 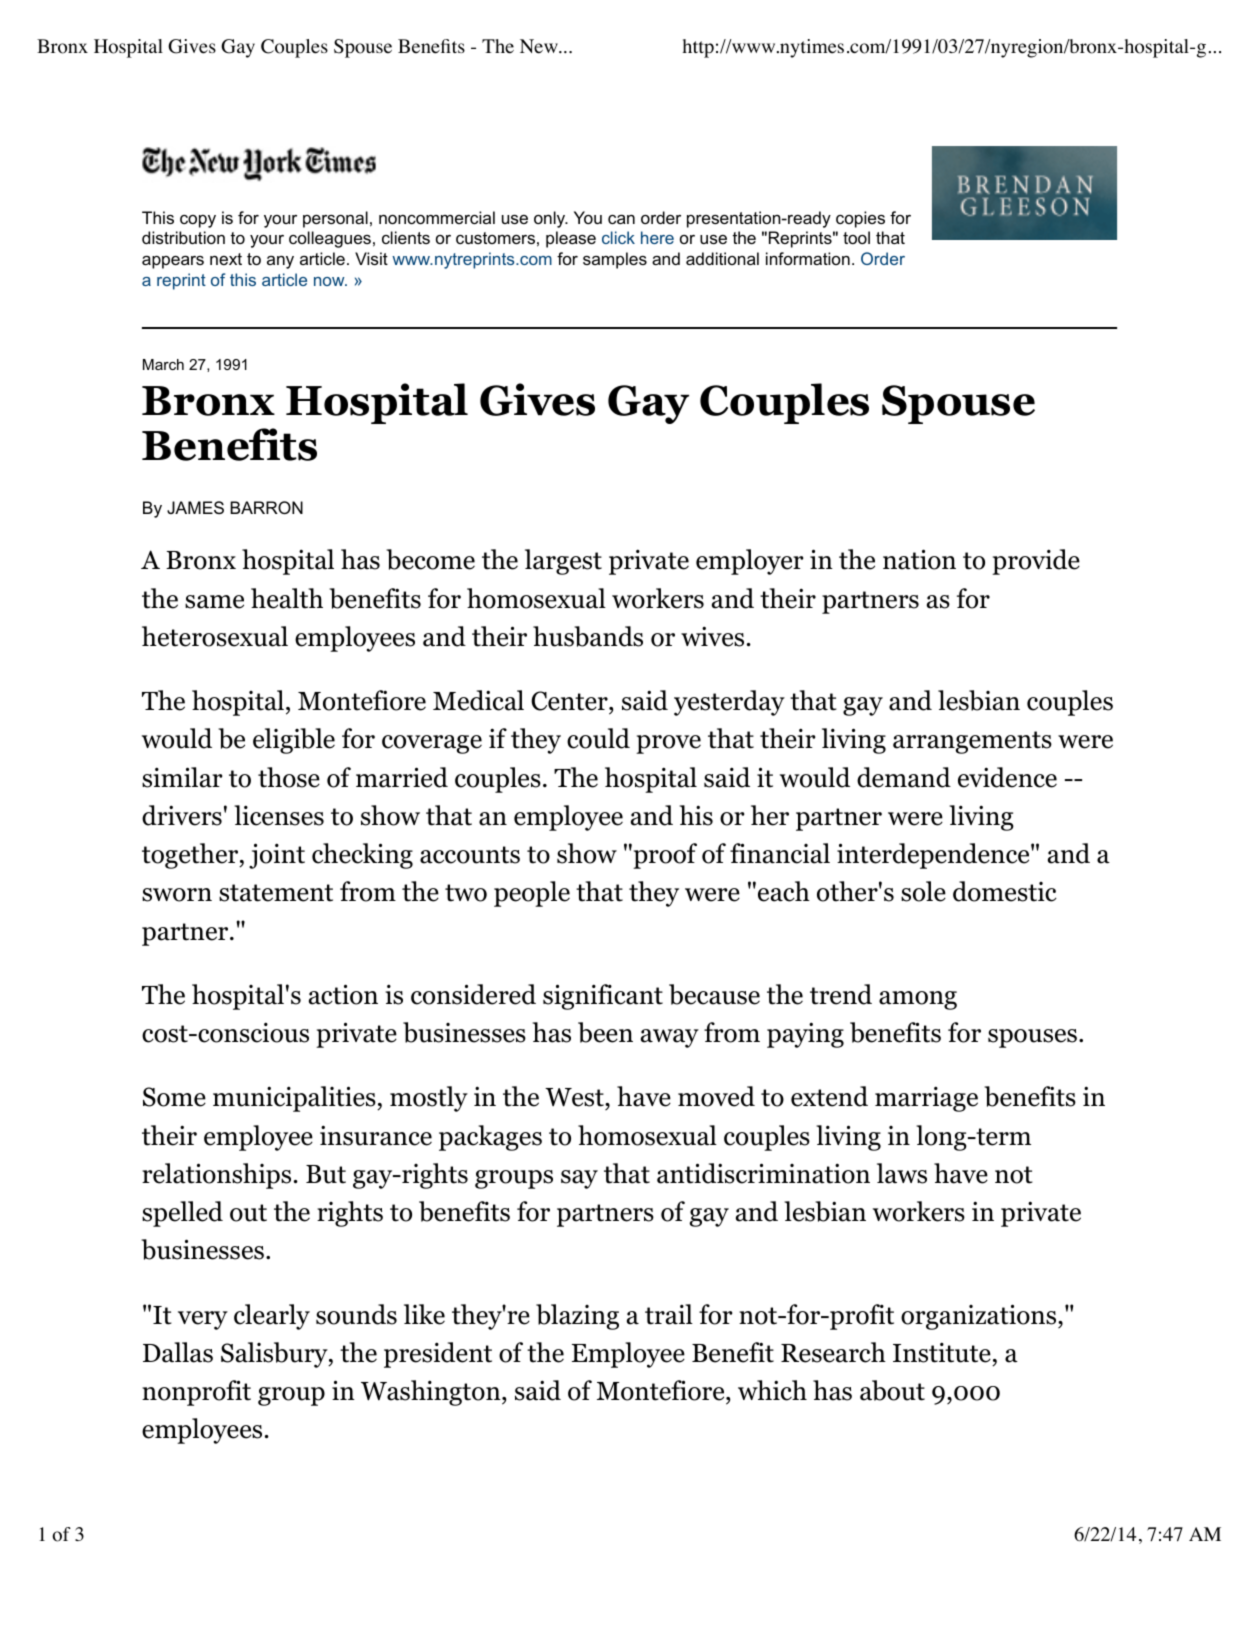 I want to click on tool, so click(x=856, y=237).
